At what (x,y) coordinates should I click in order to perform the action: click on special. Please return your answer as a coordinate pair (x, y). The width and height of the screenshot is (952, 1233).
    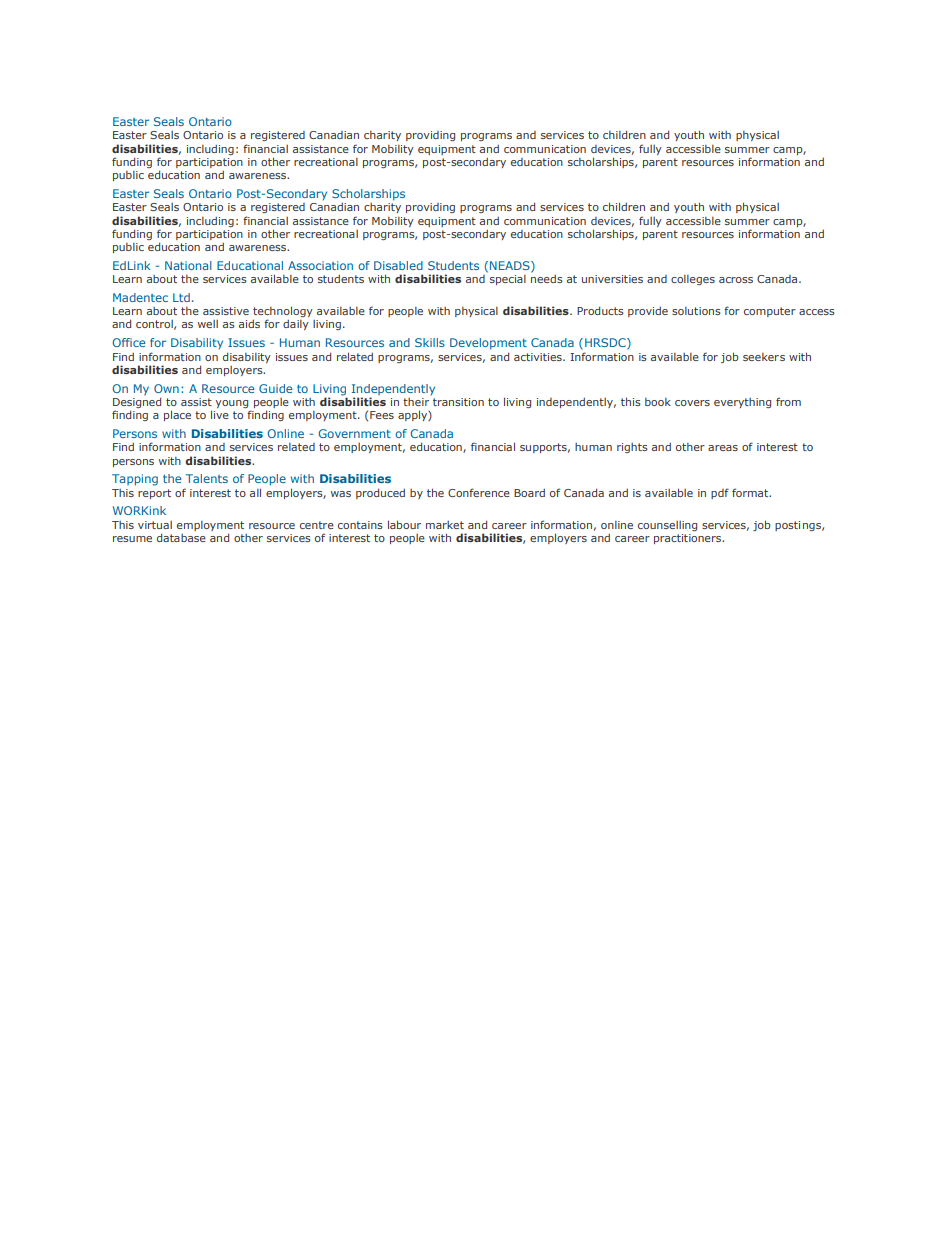
    Looking at the image, I should click on (508, 280).
